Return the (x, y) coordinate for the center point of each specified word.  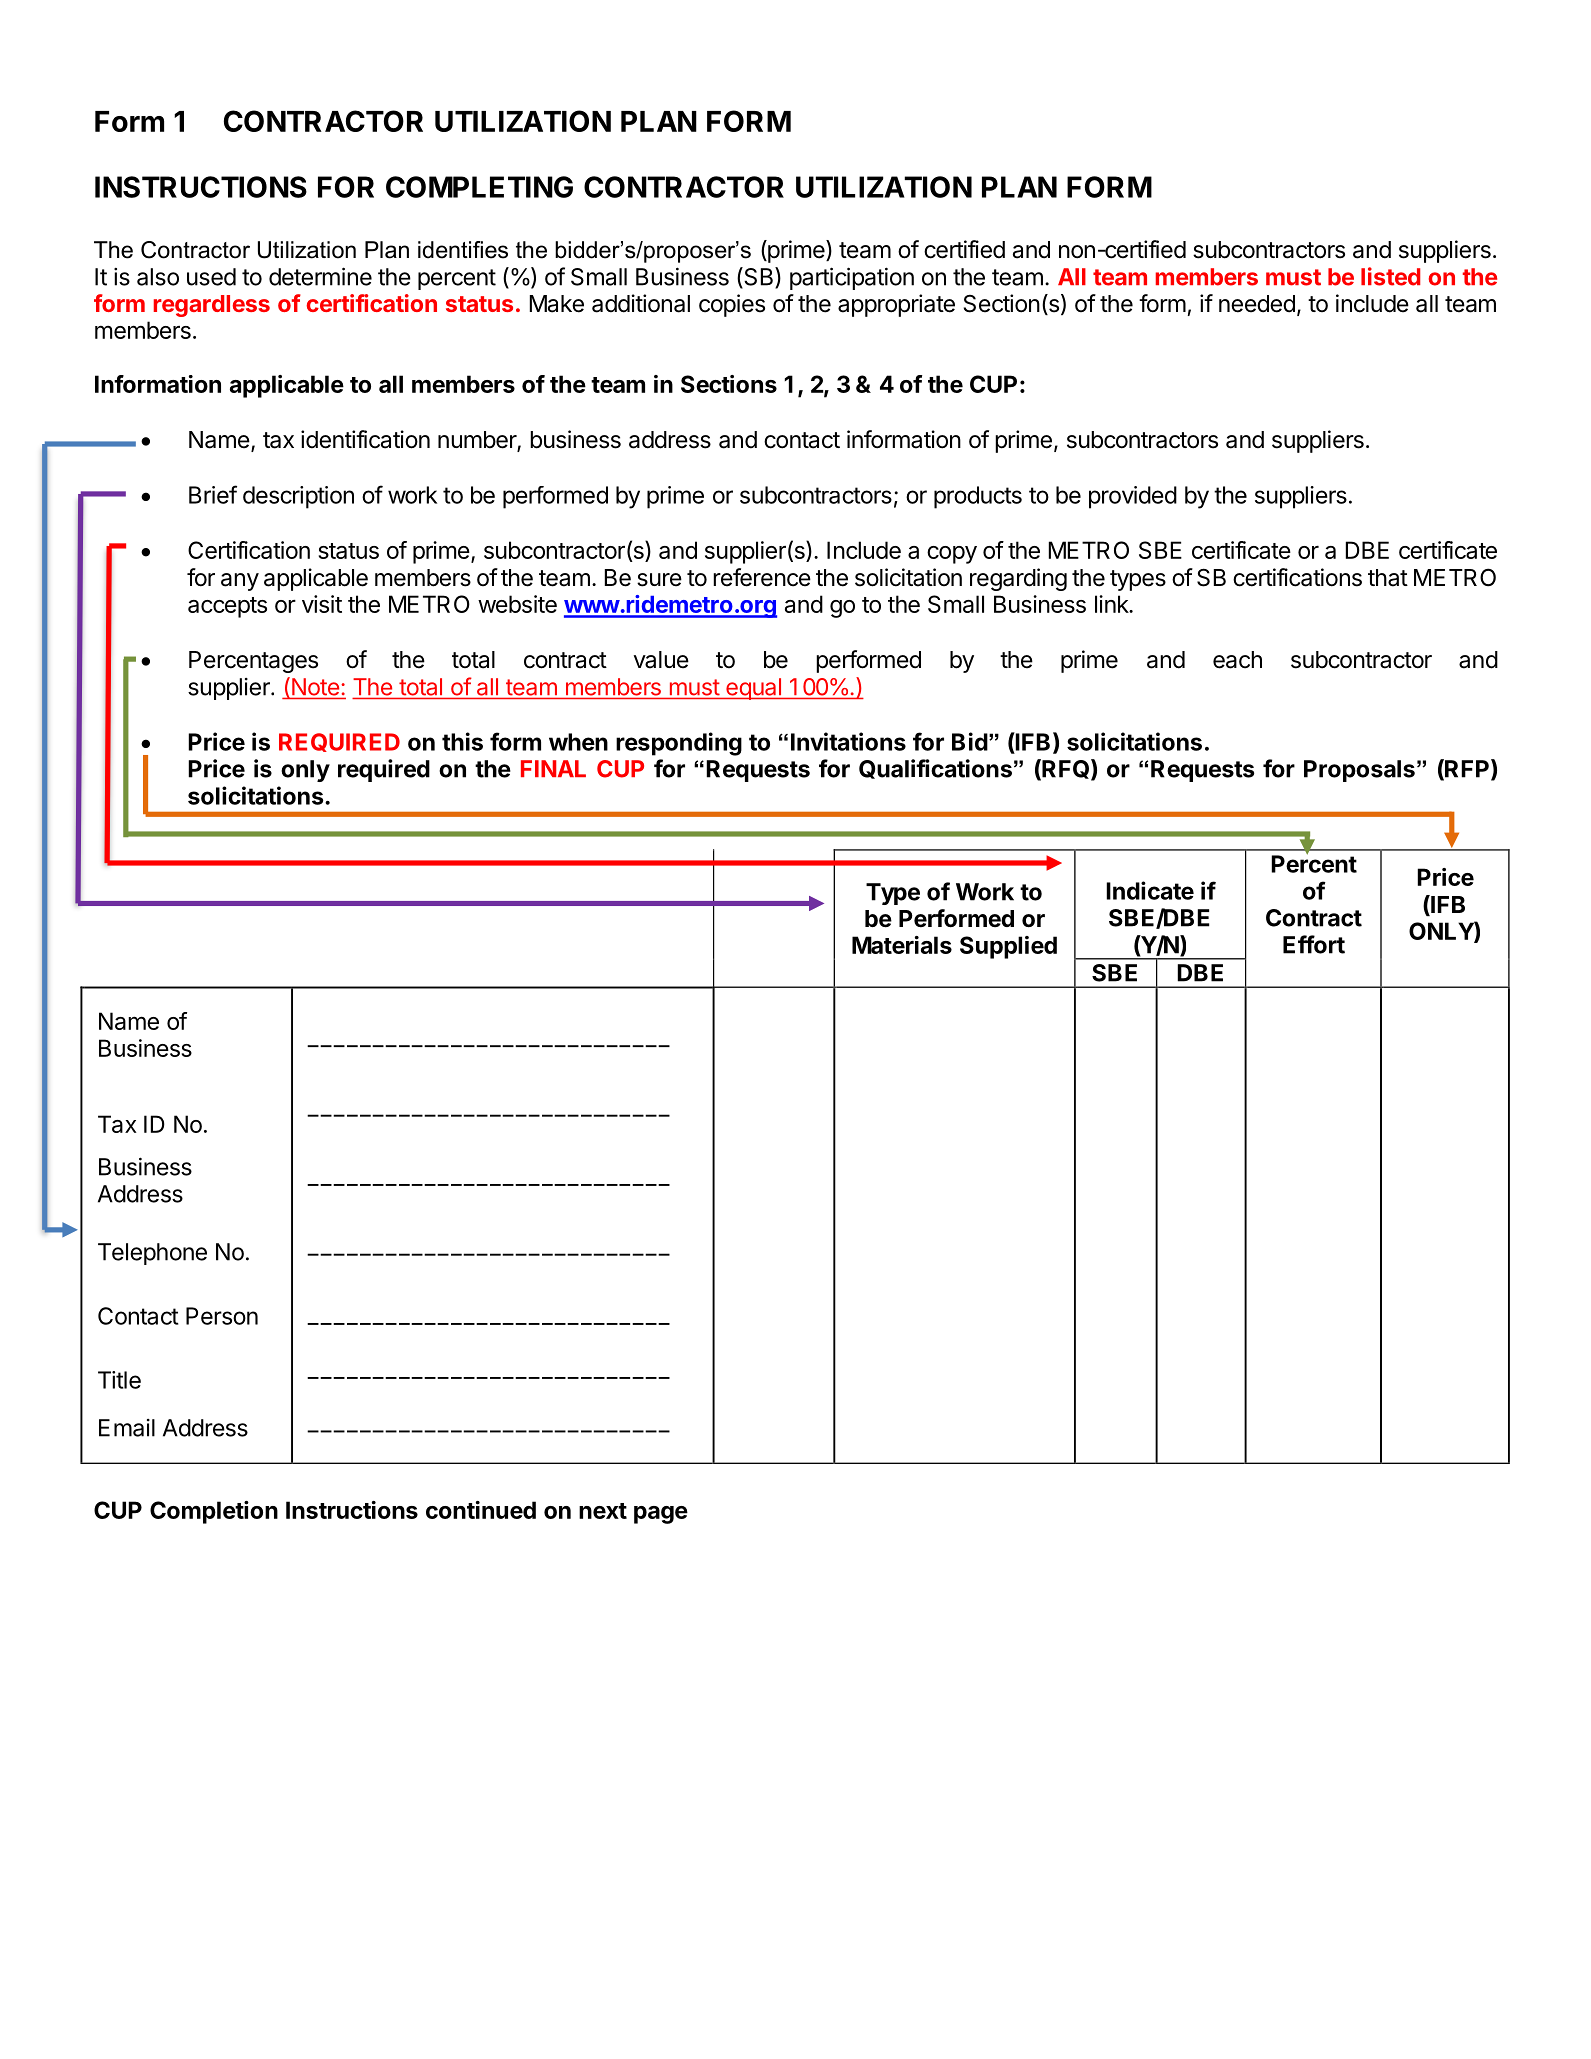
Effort (1314, 944)
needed (1257, 304)
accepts (227, 607)
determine (320, 276)
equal (753, 689)
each (1237, 660)
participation (852, 278)
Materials (902, 945)
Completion (214, 1512)
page (661, 1515)
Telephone (152, 1254)
